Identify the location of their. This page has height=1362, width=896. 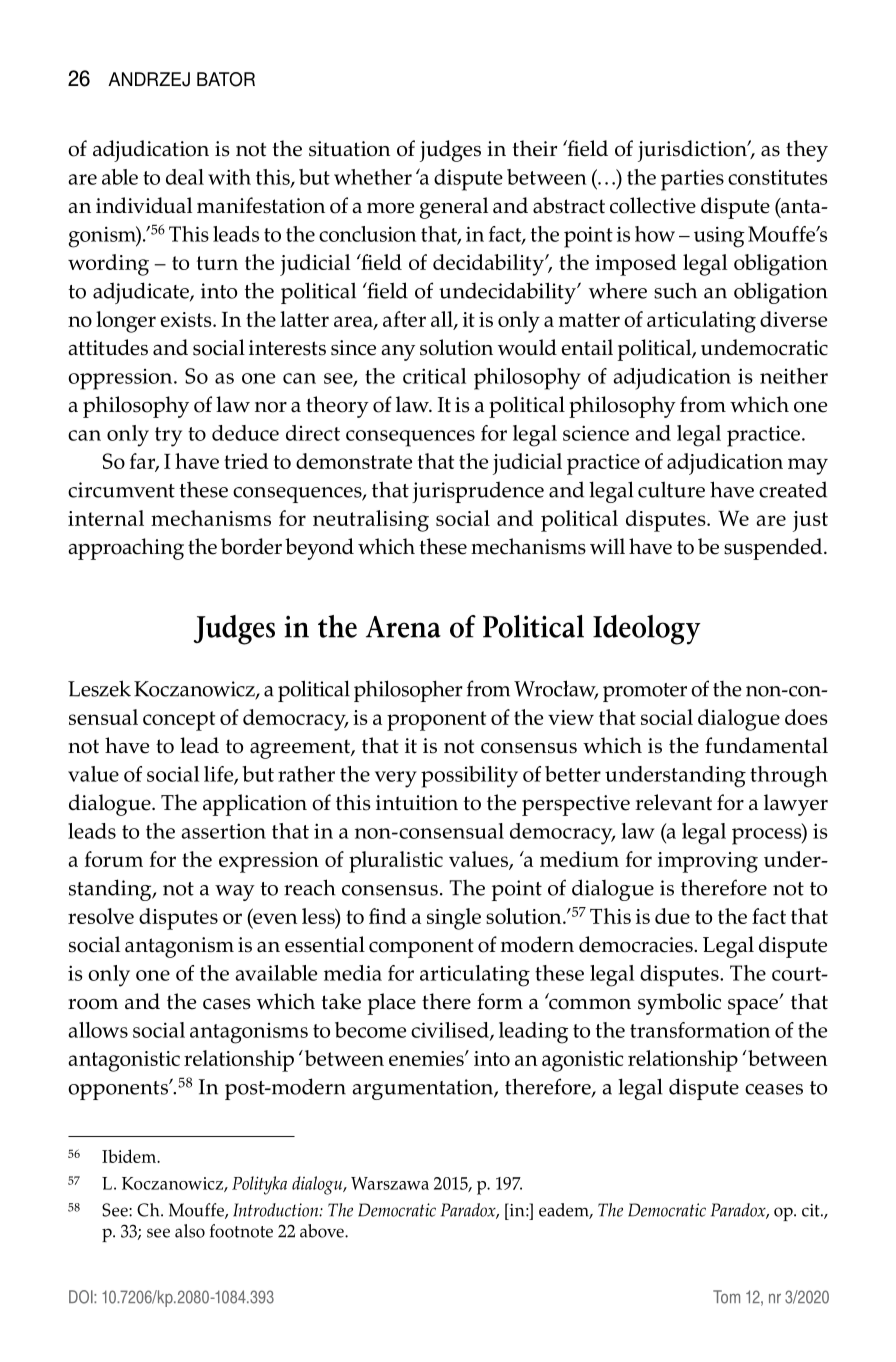
(534, 148).
